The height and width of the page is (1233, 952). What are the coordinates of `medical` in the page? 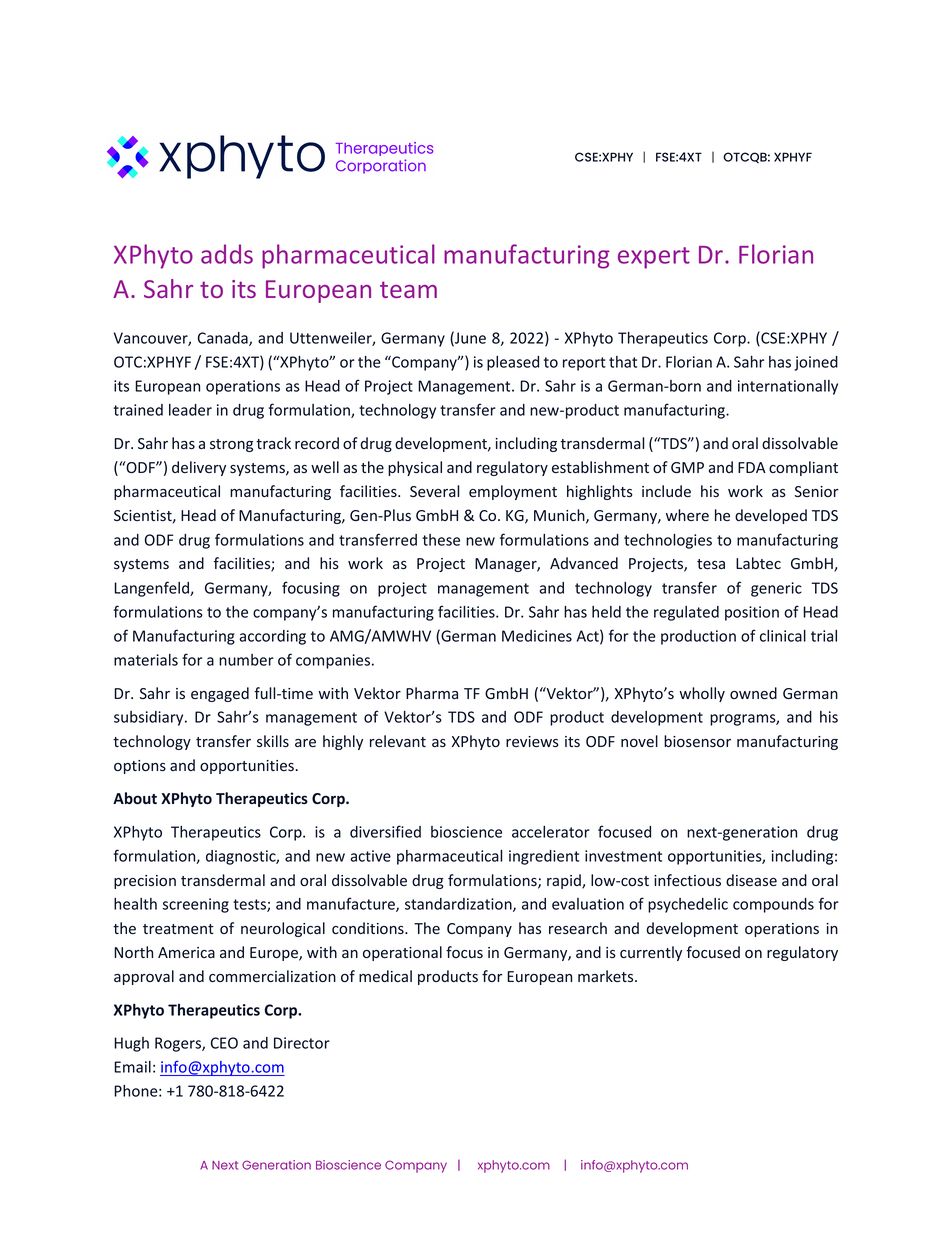 It's located at (385, 976).
